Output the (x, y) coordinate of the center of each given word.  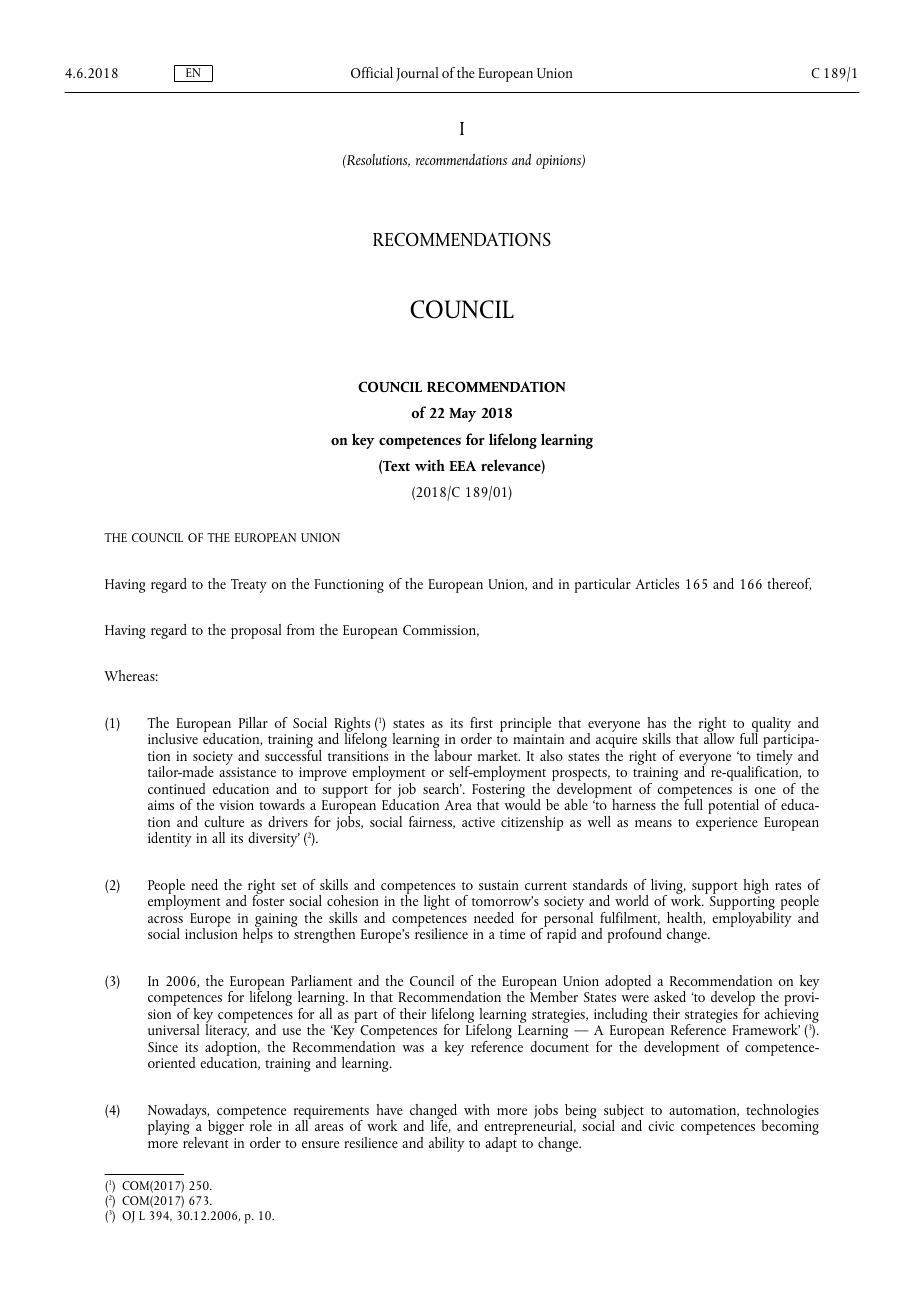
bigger (227, 1126)
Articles (657, 583)
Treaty (249, 586)
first (481, 722)
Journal (417, 74)
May (462, 415)
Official (372, 72)
